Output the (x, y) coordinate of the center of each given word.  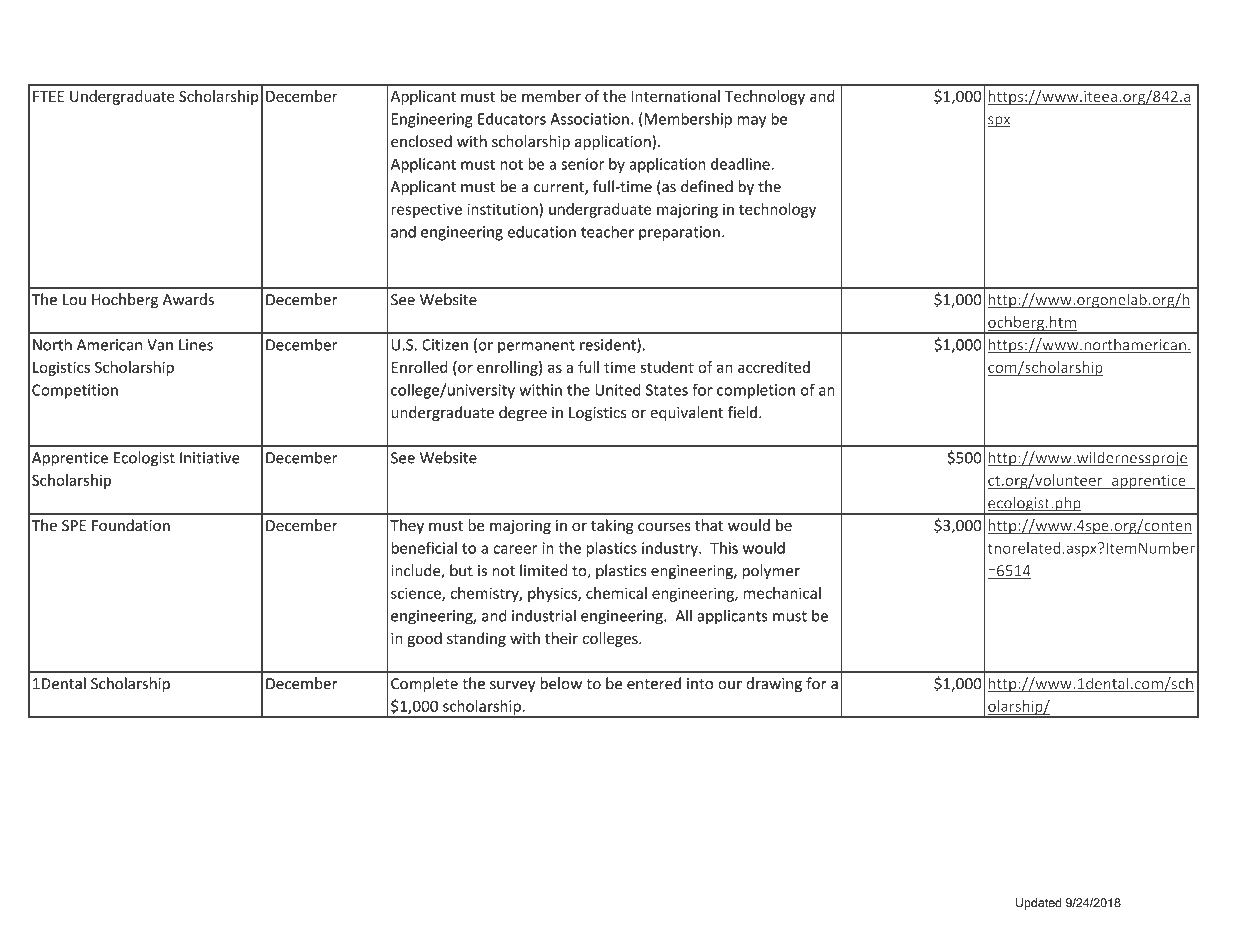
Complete (424, 685)
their (561, 638)
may (751, 122)
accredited (774, 367)
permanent (536, 346)
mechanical (782, 593)
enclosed (421, 141)
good (424, 639)
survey (512, 687)
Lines (196, 345)
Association (589, 119)
